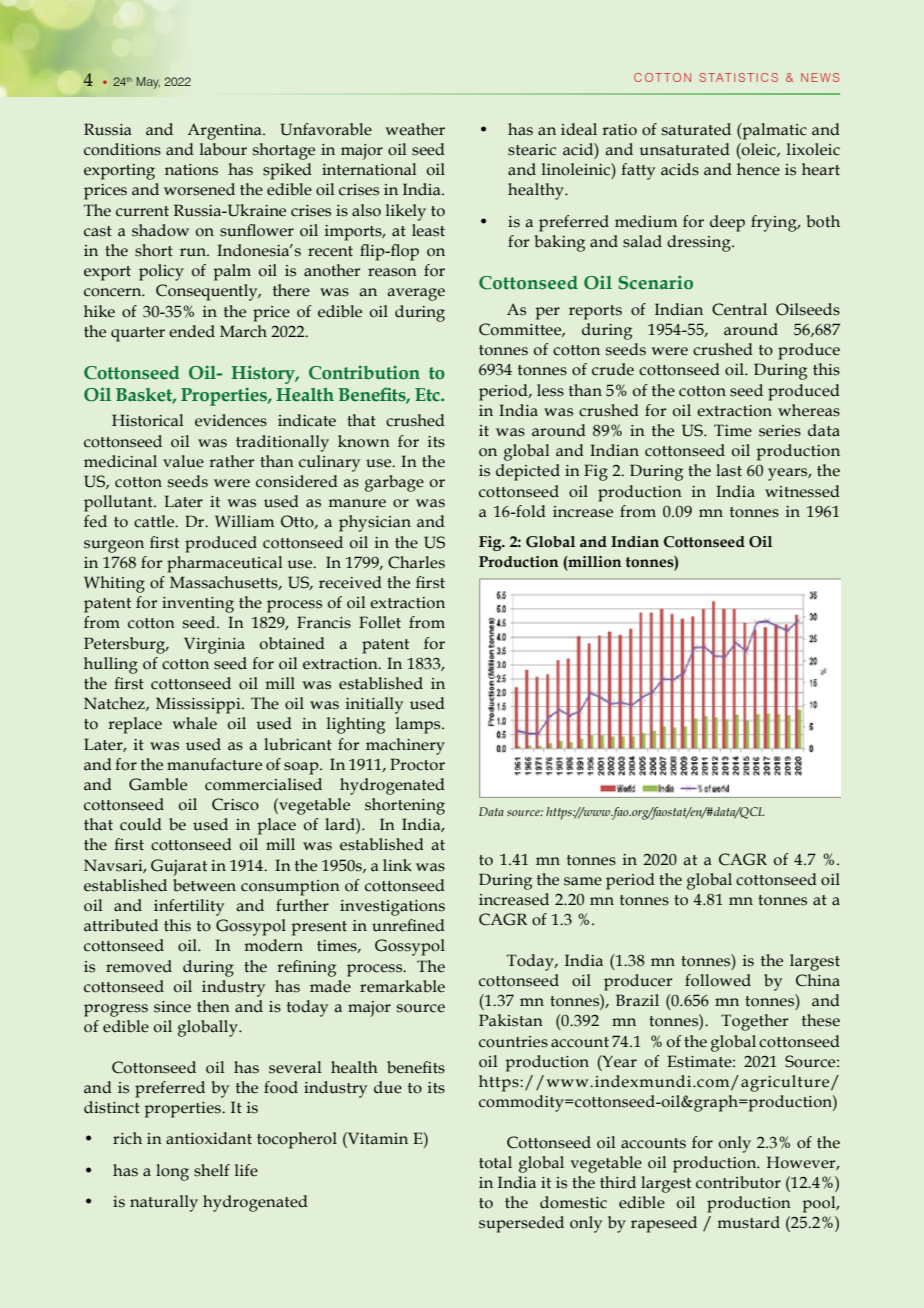 This document has height=1308, width=924. What do you see at coordinates (718, 980) in the document?
I see `followed` at bounding box center [718, 980].
